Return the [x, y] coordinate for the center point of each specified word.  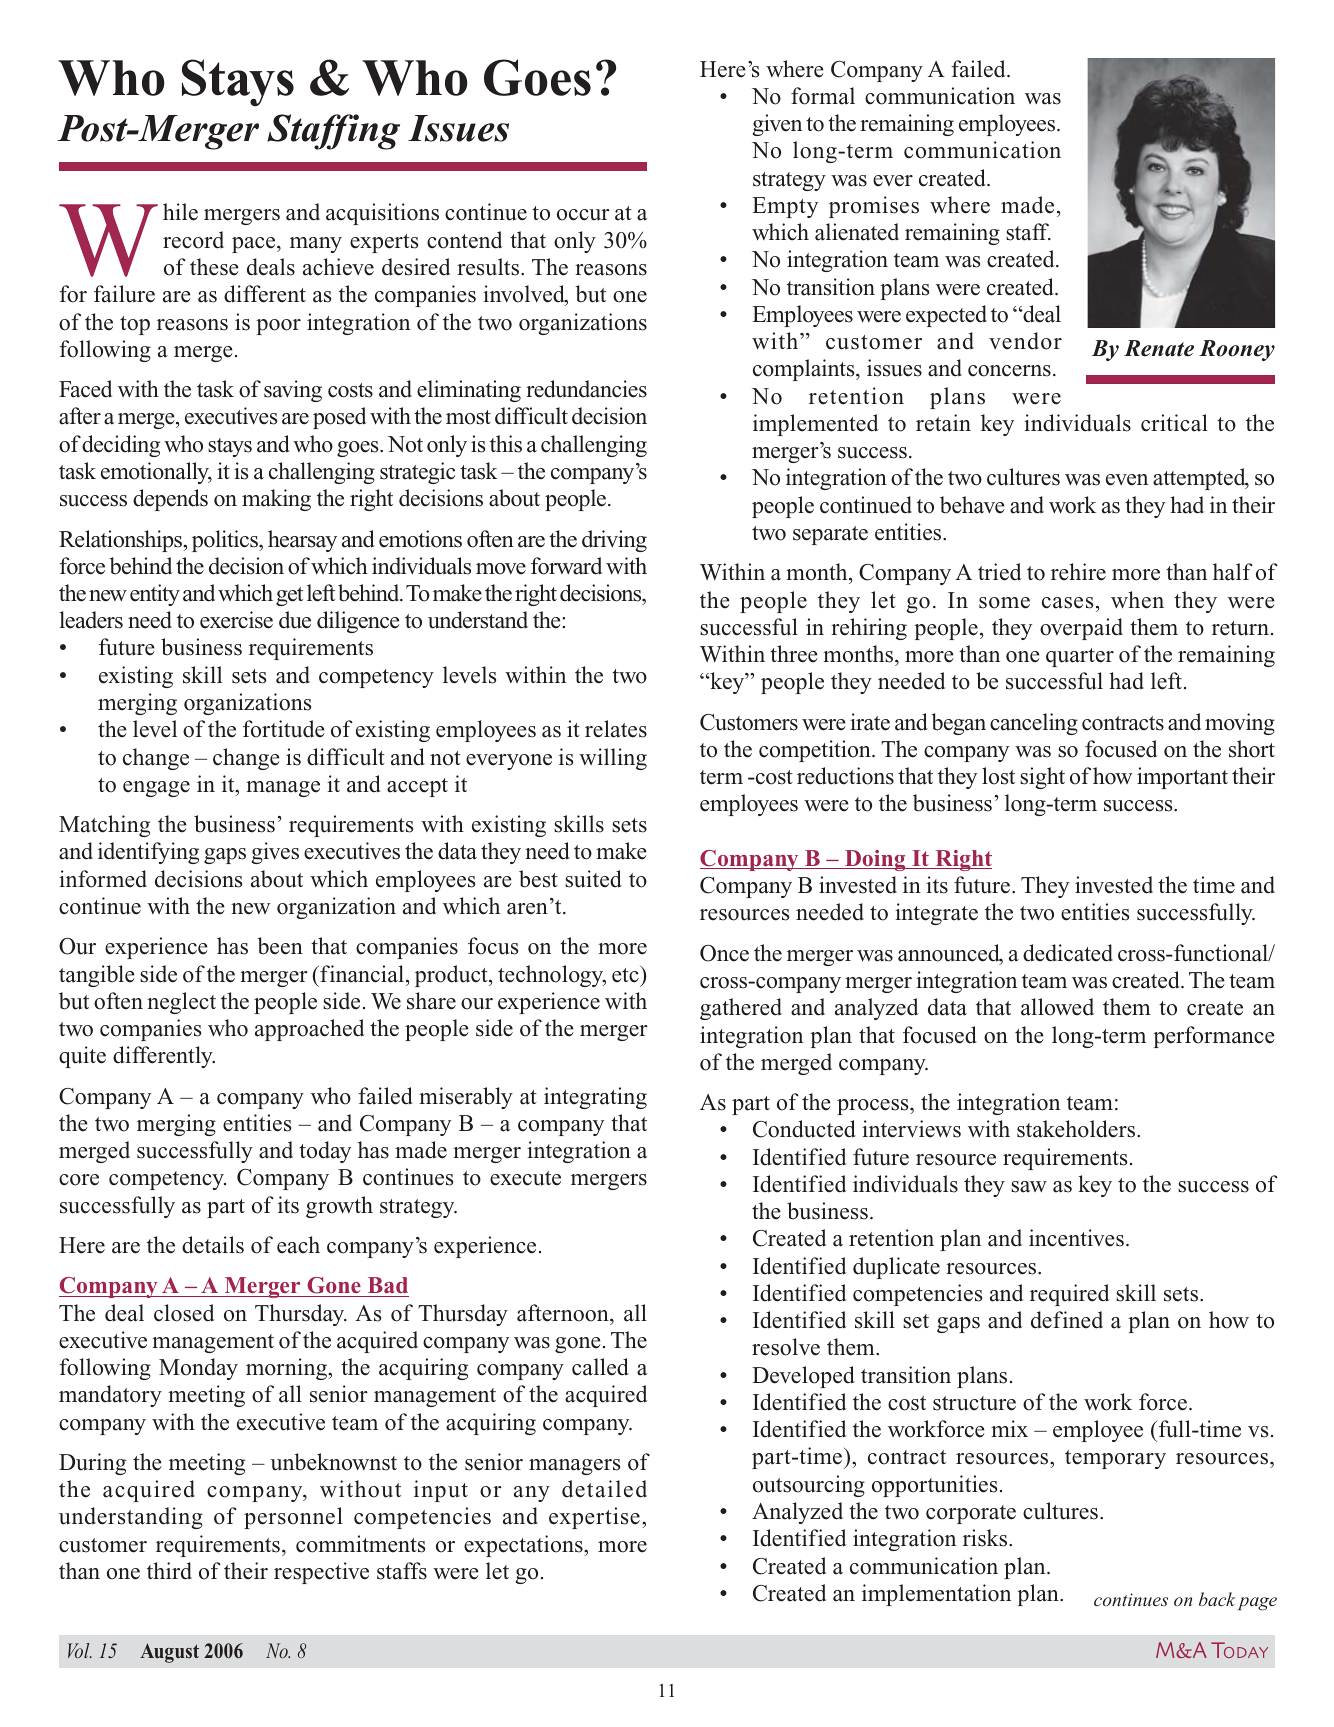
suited [593, 879]
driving [614, 541]
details [213, 1245]
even [1127, 480]
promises [874, 207]
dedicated [1068, 953]
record [193, 240]
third [169, 1571]
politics [226, 541]
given [777, 125]
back [1217, 1599]
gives [275, 853]
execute [525, 1178]
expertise [594, 1518]
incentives [1076, 1238]
